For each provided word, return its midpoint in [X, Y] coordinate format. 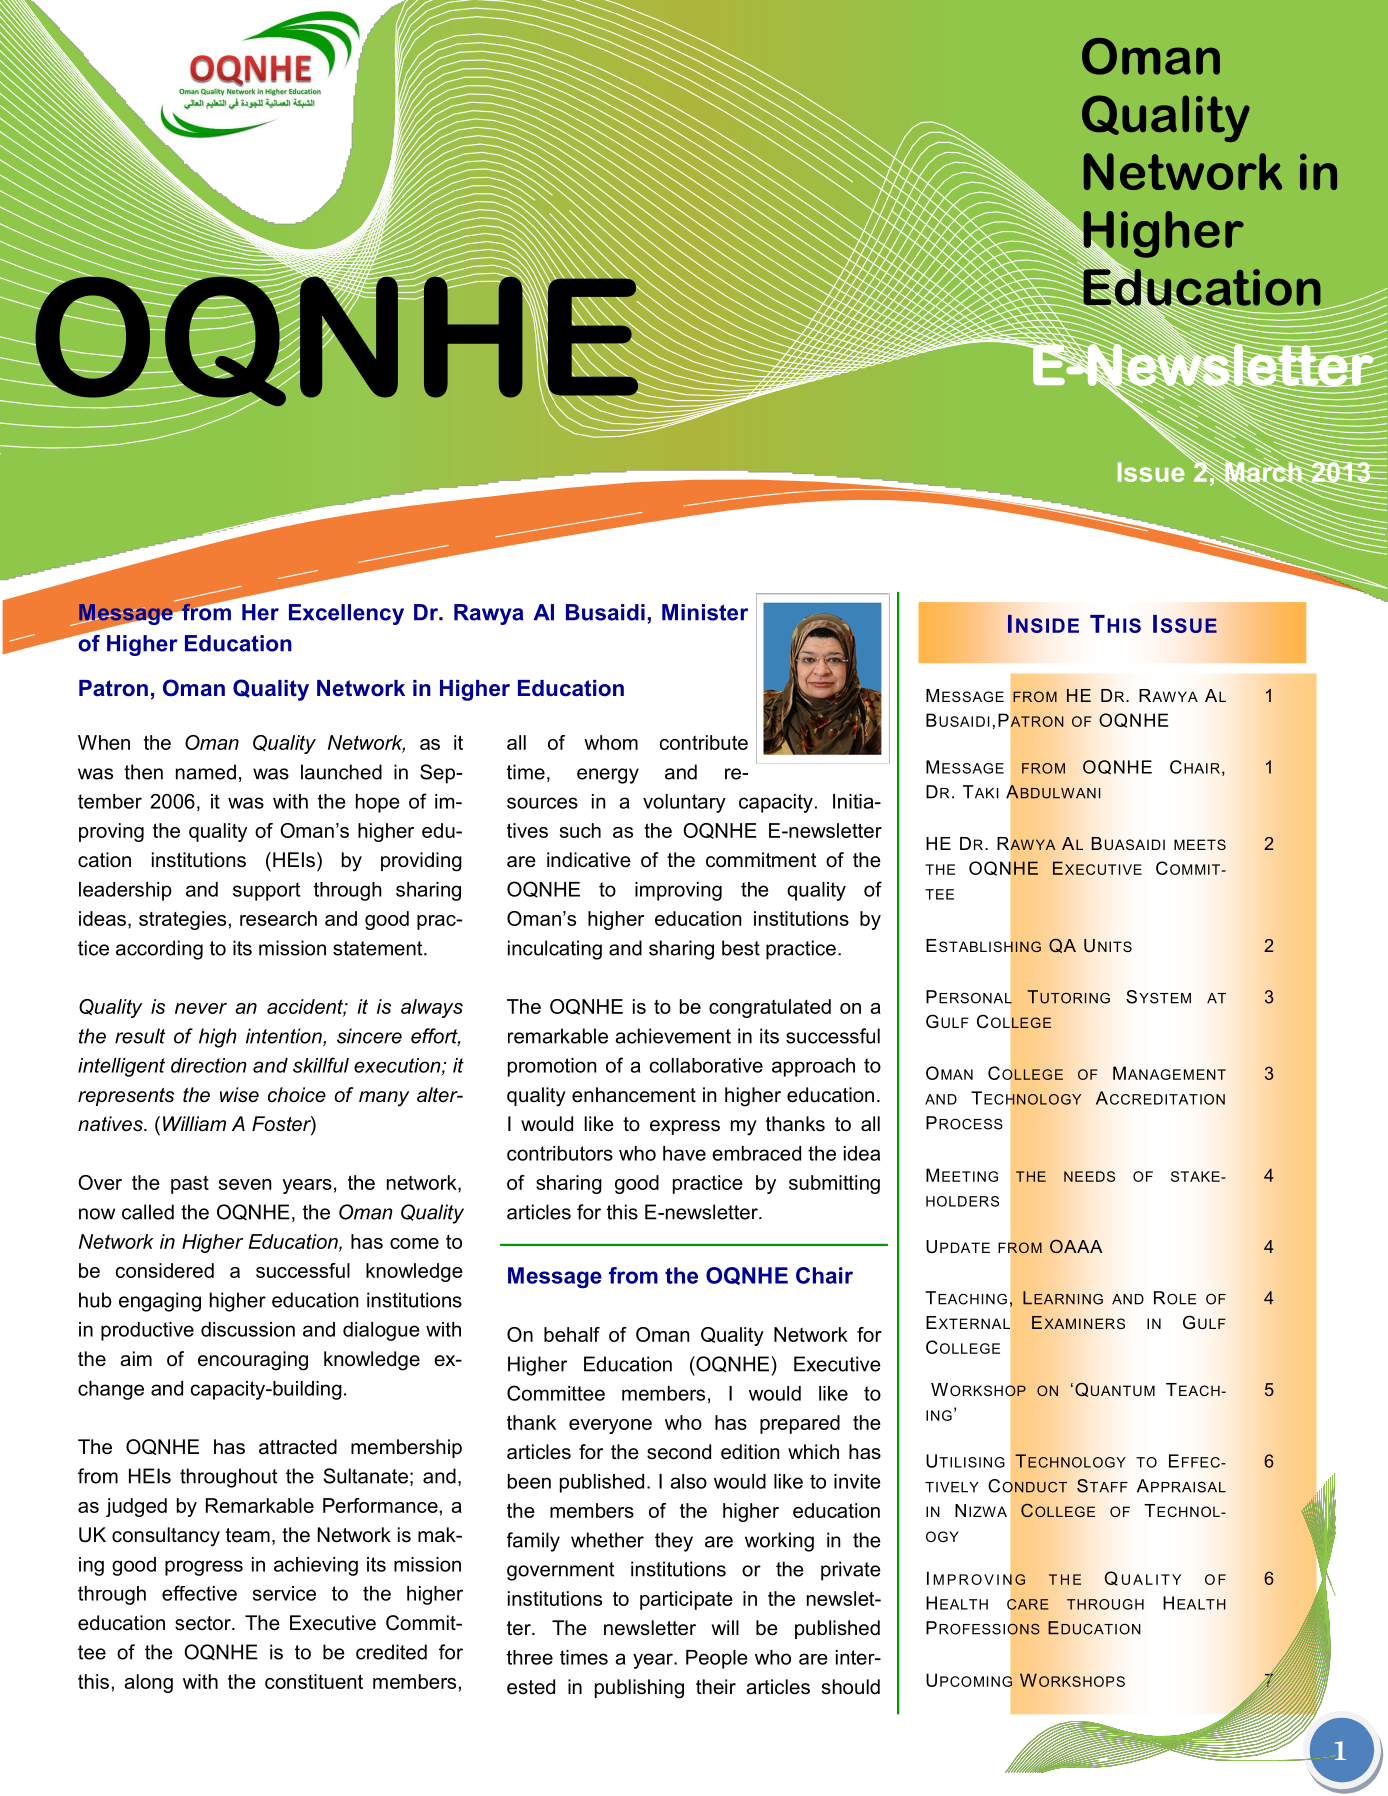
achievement [673, 1036]
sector [204, 1623]
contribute [704, 742]
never [201, 1008]
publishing [639, 1689]
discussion [248, 1329]
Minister [705, 612]
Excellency [346, 614]
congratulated [770, 1008]
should [851, 1687]
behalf [572, 1334]
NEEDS [1089, 1176]
